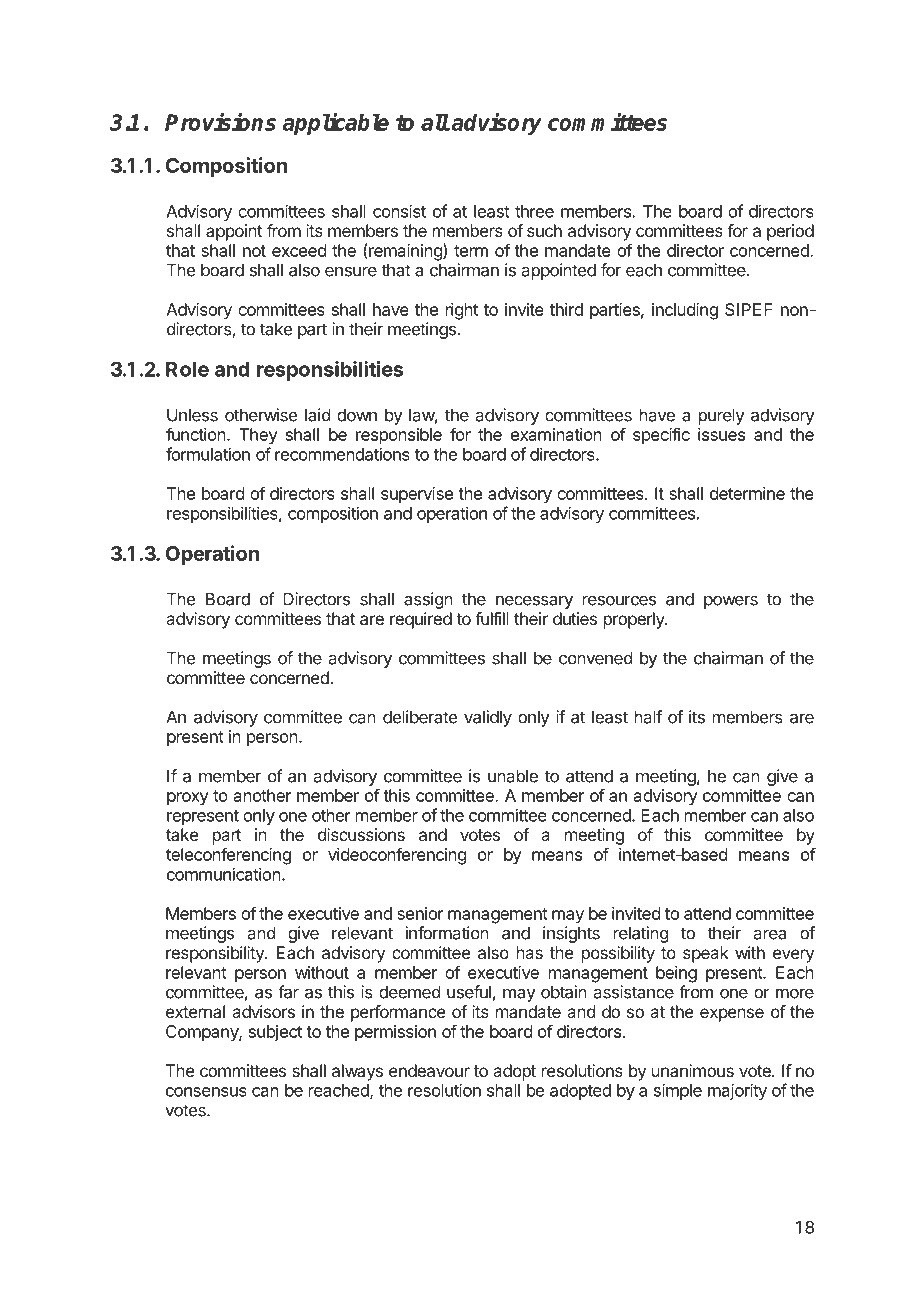 Image resolution: width=924 pixels, height=1308 pixels. I want to click on unable, so click(513, 776).
